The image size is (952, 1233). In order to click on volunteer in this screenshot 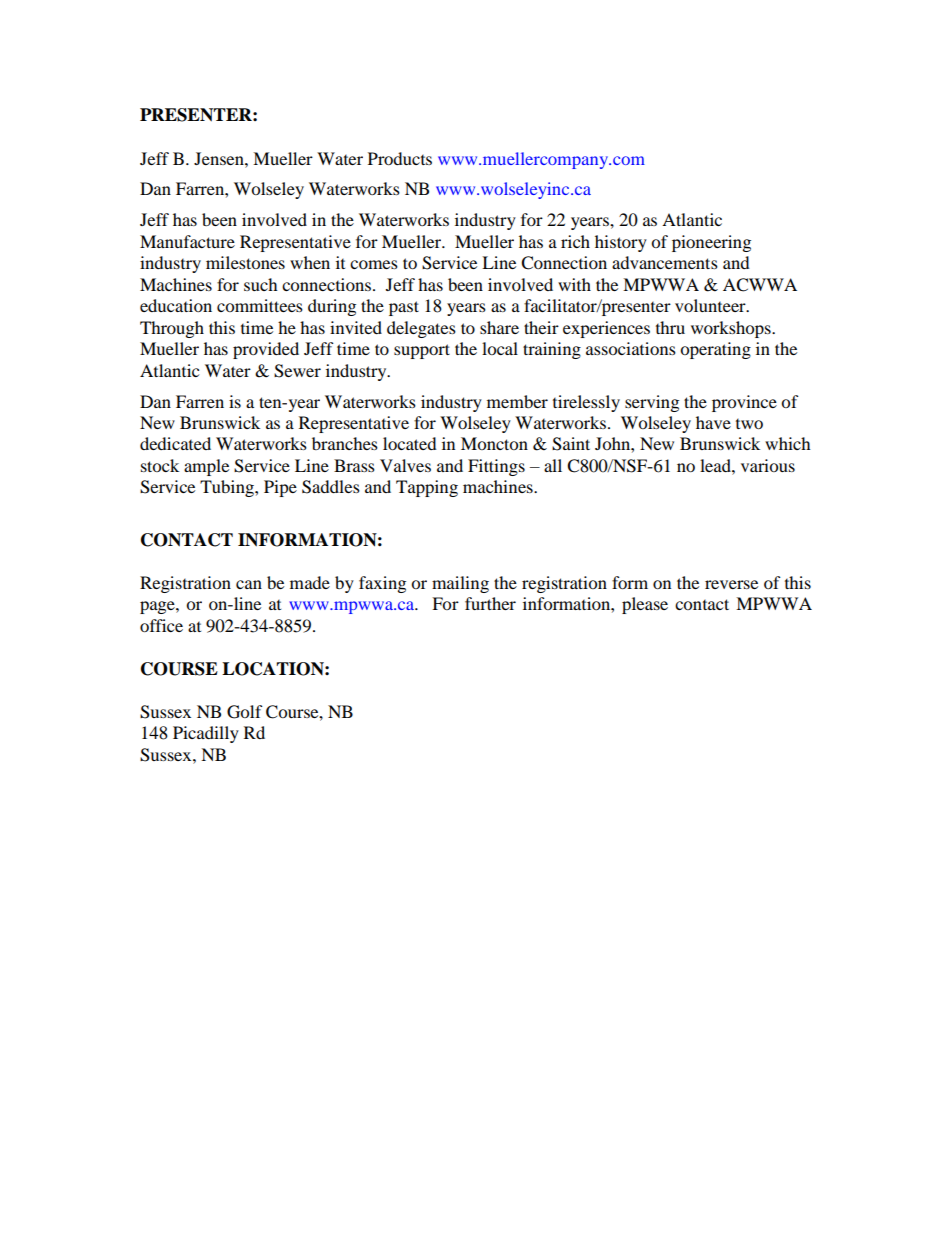, I will do `click(711, 305)`.
